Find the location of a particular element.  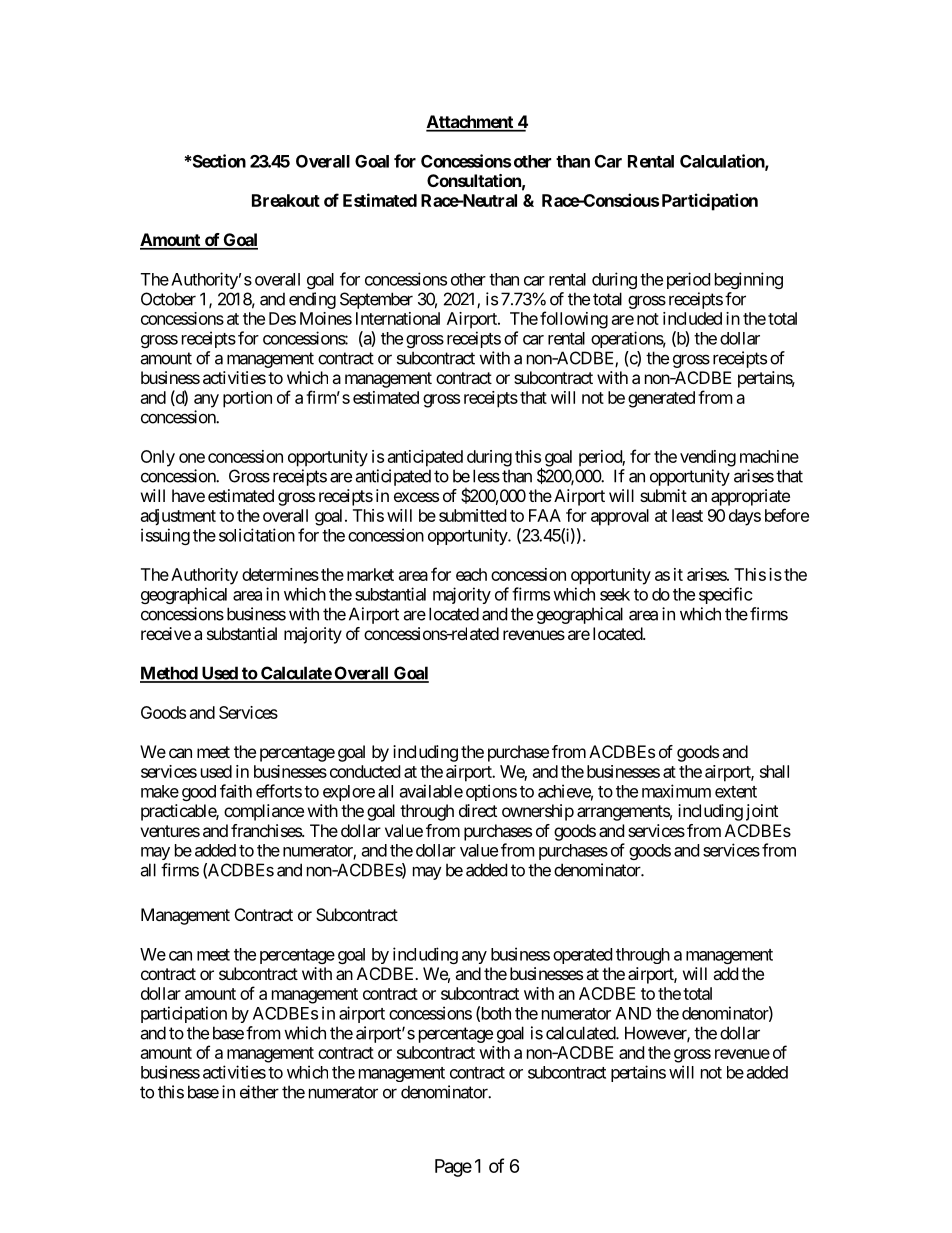

Attachment is located at coordinates (470, 123).
